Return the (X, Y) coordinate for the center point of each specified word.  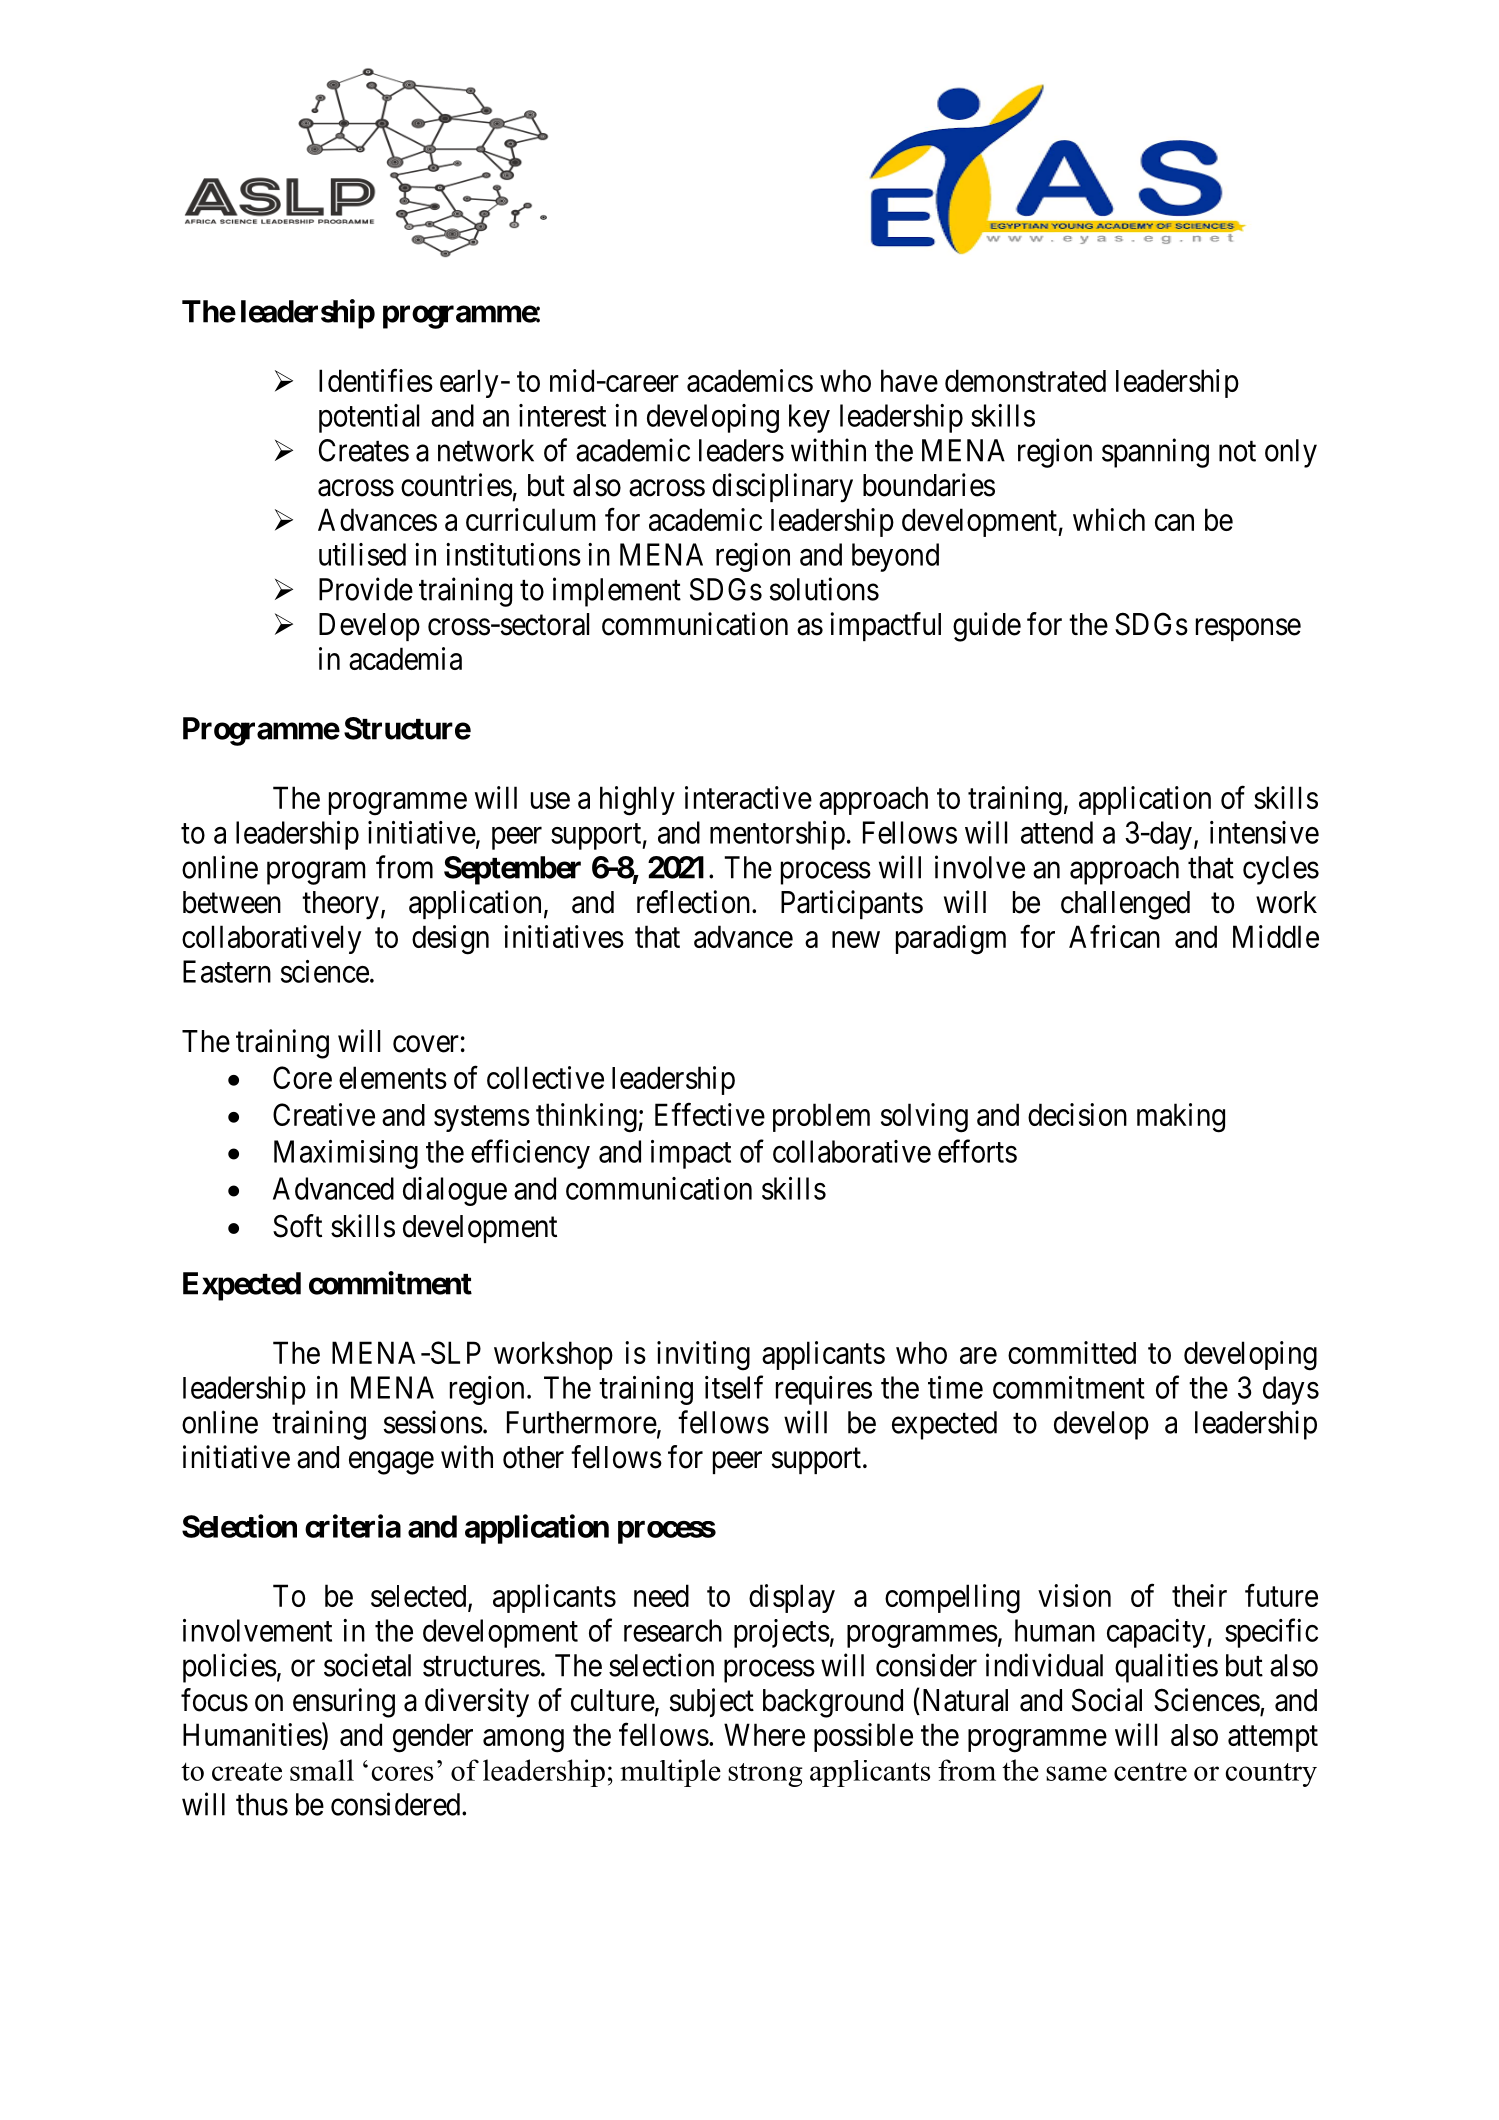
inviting (703, 1356)
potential (369, 418)
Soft (297, 1226)
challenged (1125, 905)
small (322, 1770)
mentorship (777, 835)
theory (340, 905)
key (809, 418)
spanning (1155, 453)
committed (1072, 1352)
